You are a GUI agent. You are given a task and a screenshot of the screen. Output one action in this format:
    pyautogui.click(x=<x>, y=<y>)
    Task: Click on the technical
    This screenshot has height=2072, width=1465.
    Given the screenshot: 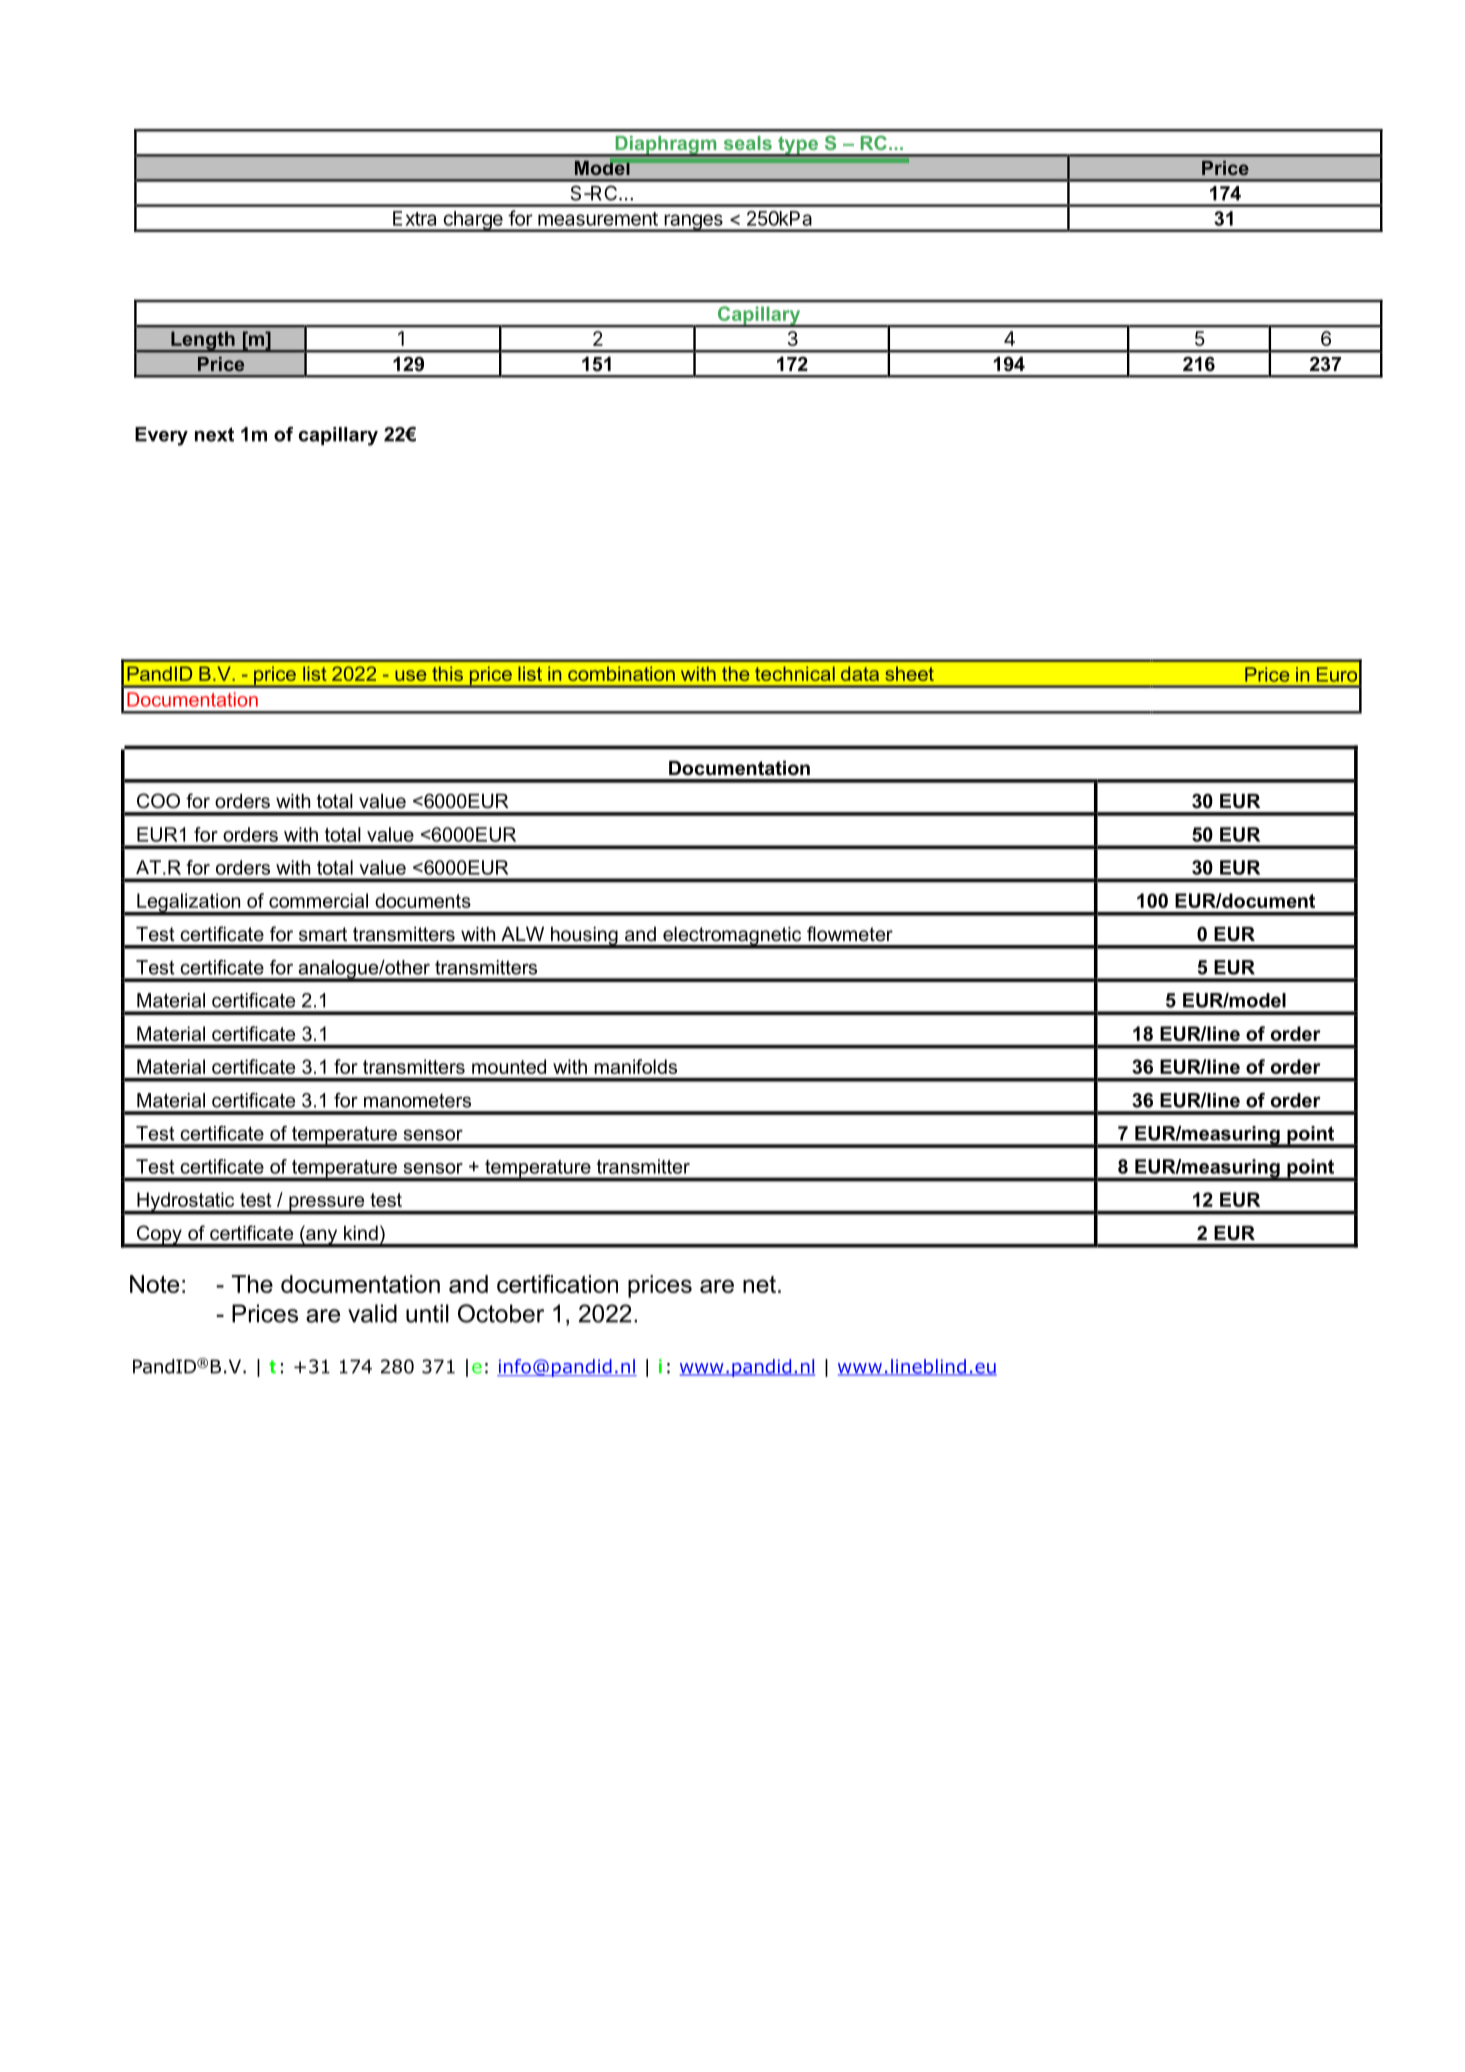 What is the action you would take?
    pyautogui.click(x=795, y=673)
